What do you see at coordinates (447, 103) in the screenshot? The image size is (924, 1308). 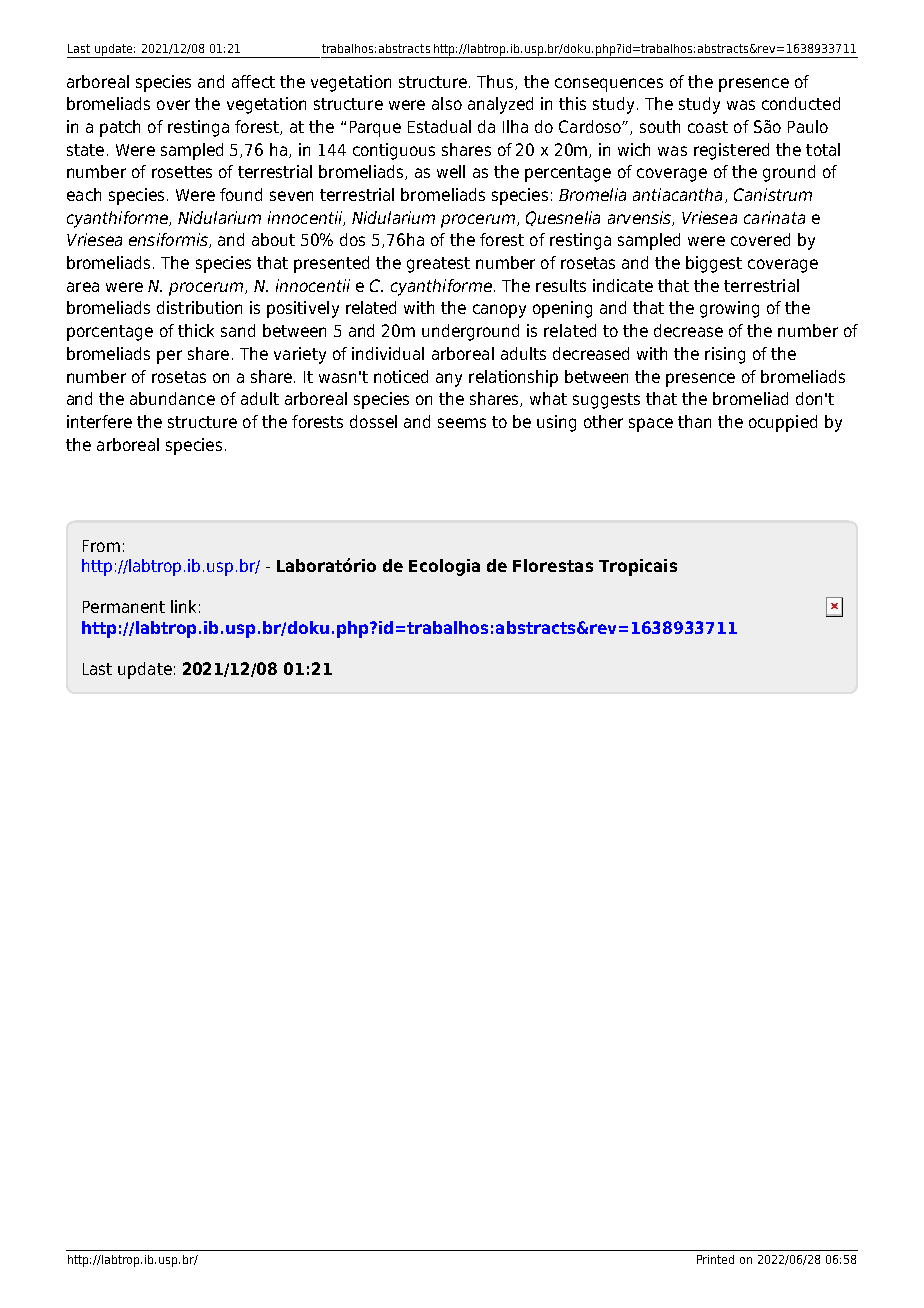 I see `also` at bounding box center [447, 103].
